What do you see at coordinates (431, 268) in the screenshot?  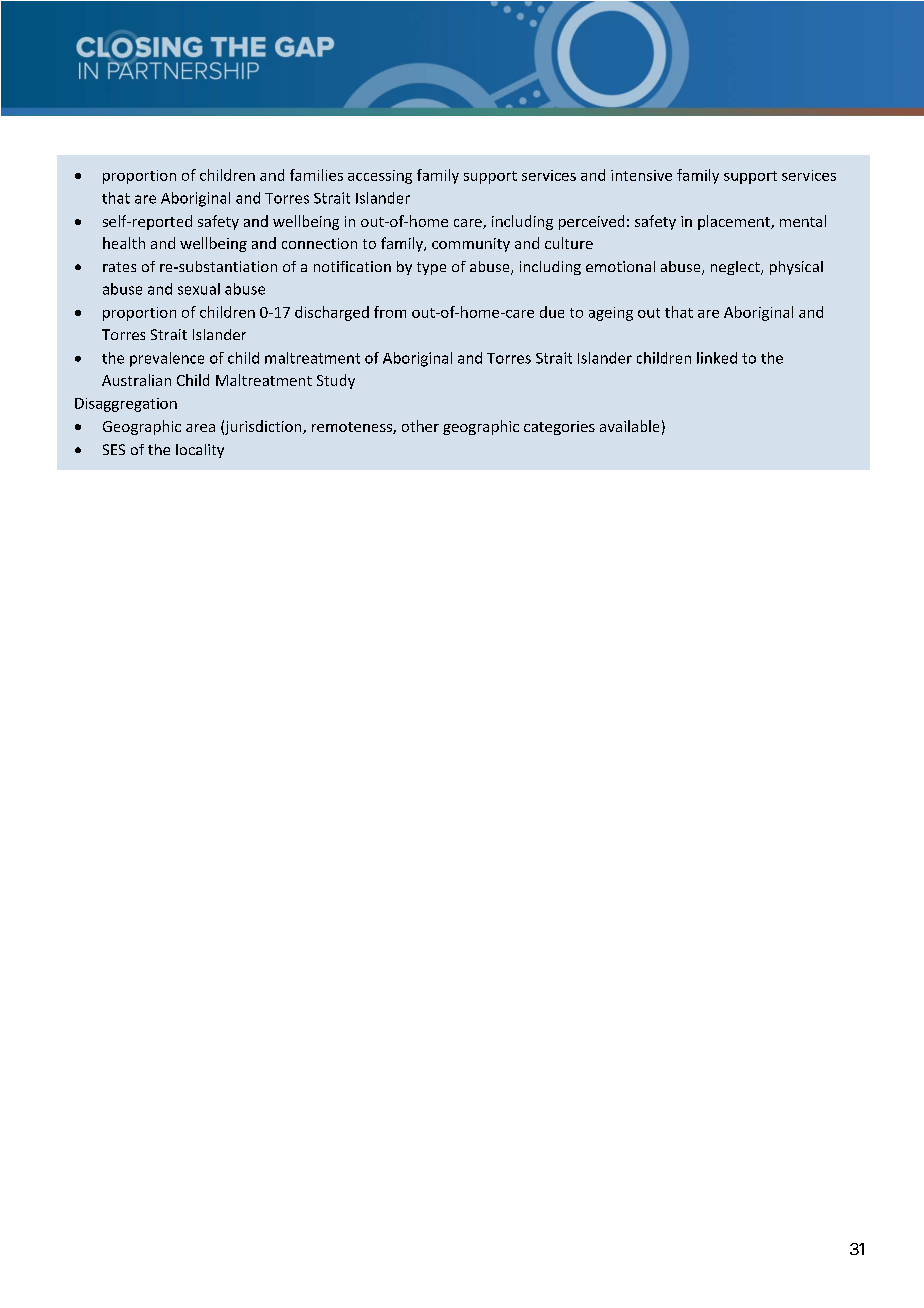 I see `type` at bounding box center [431, 268].
